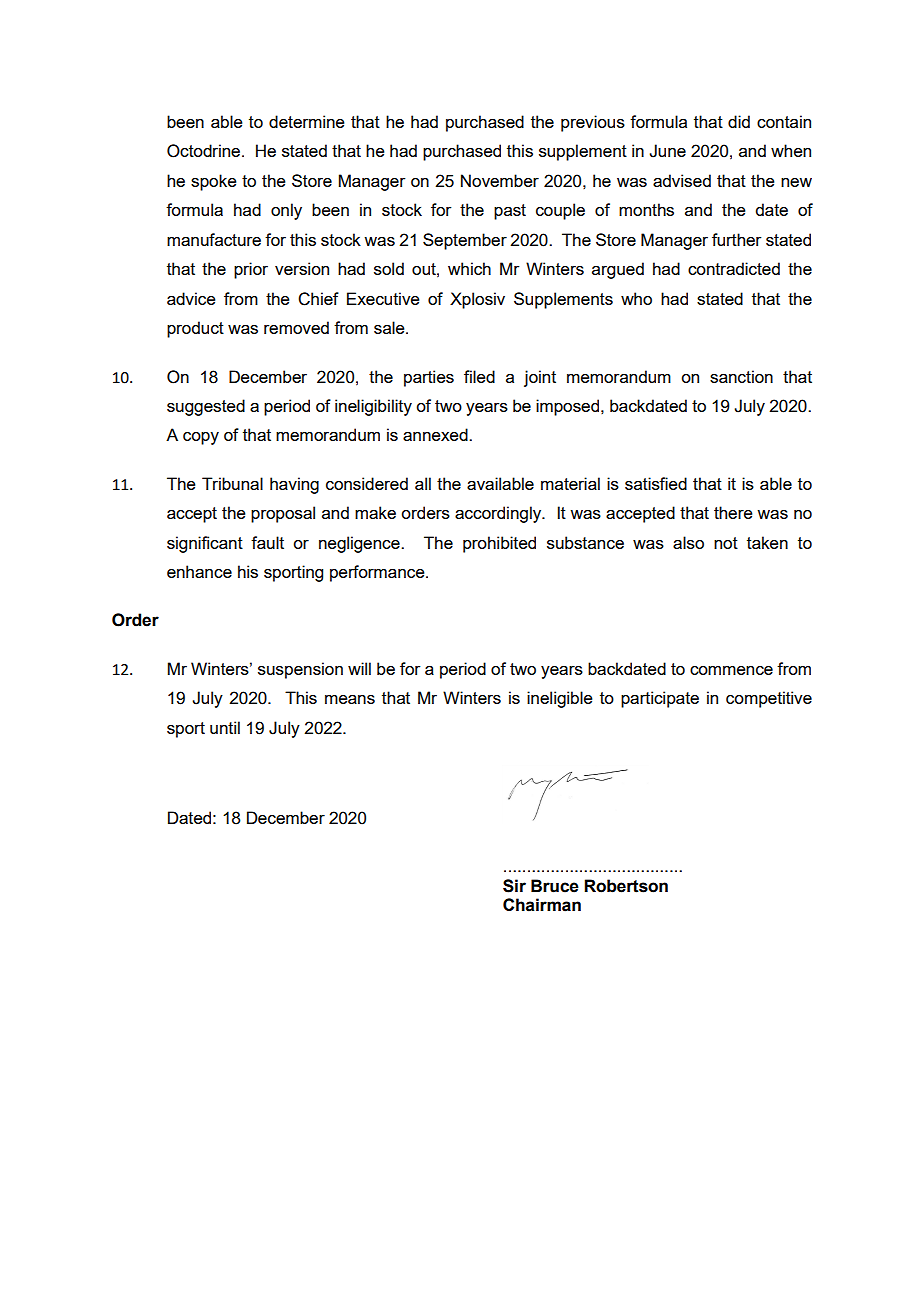 The height and width of the page is (1308, 924). What do you see at coordinates (560, 699) in the page?
I see `ineligible` at bounding box center [560, 699].
